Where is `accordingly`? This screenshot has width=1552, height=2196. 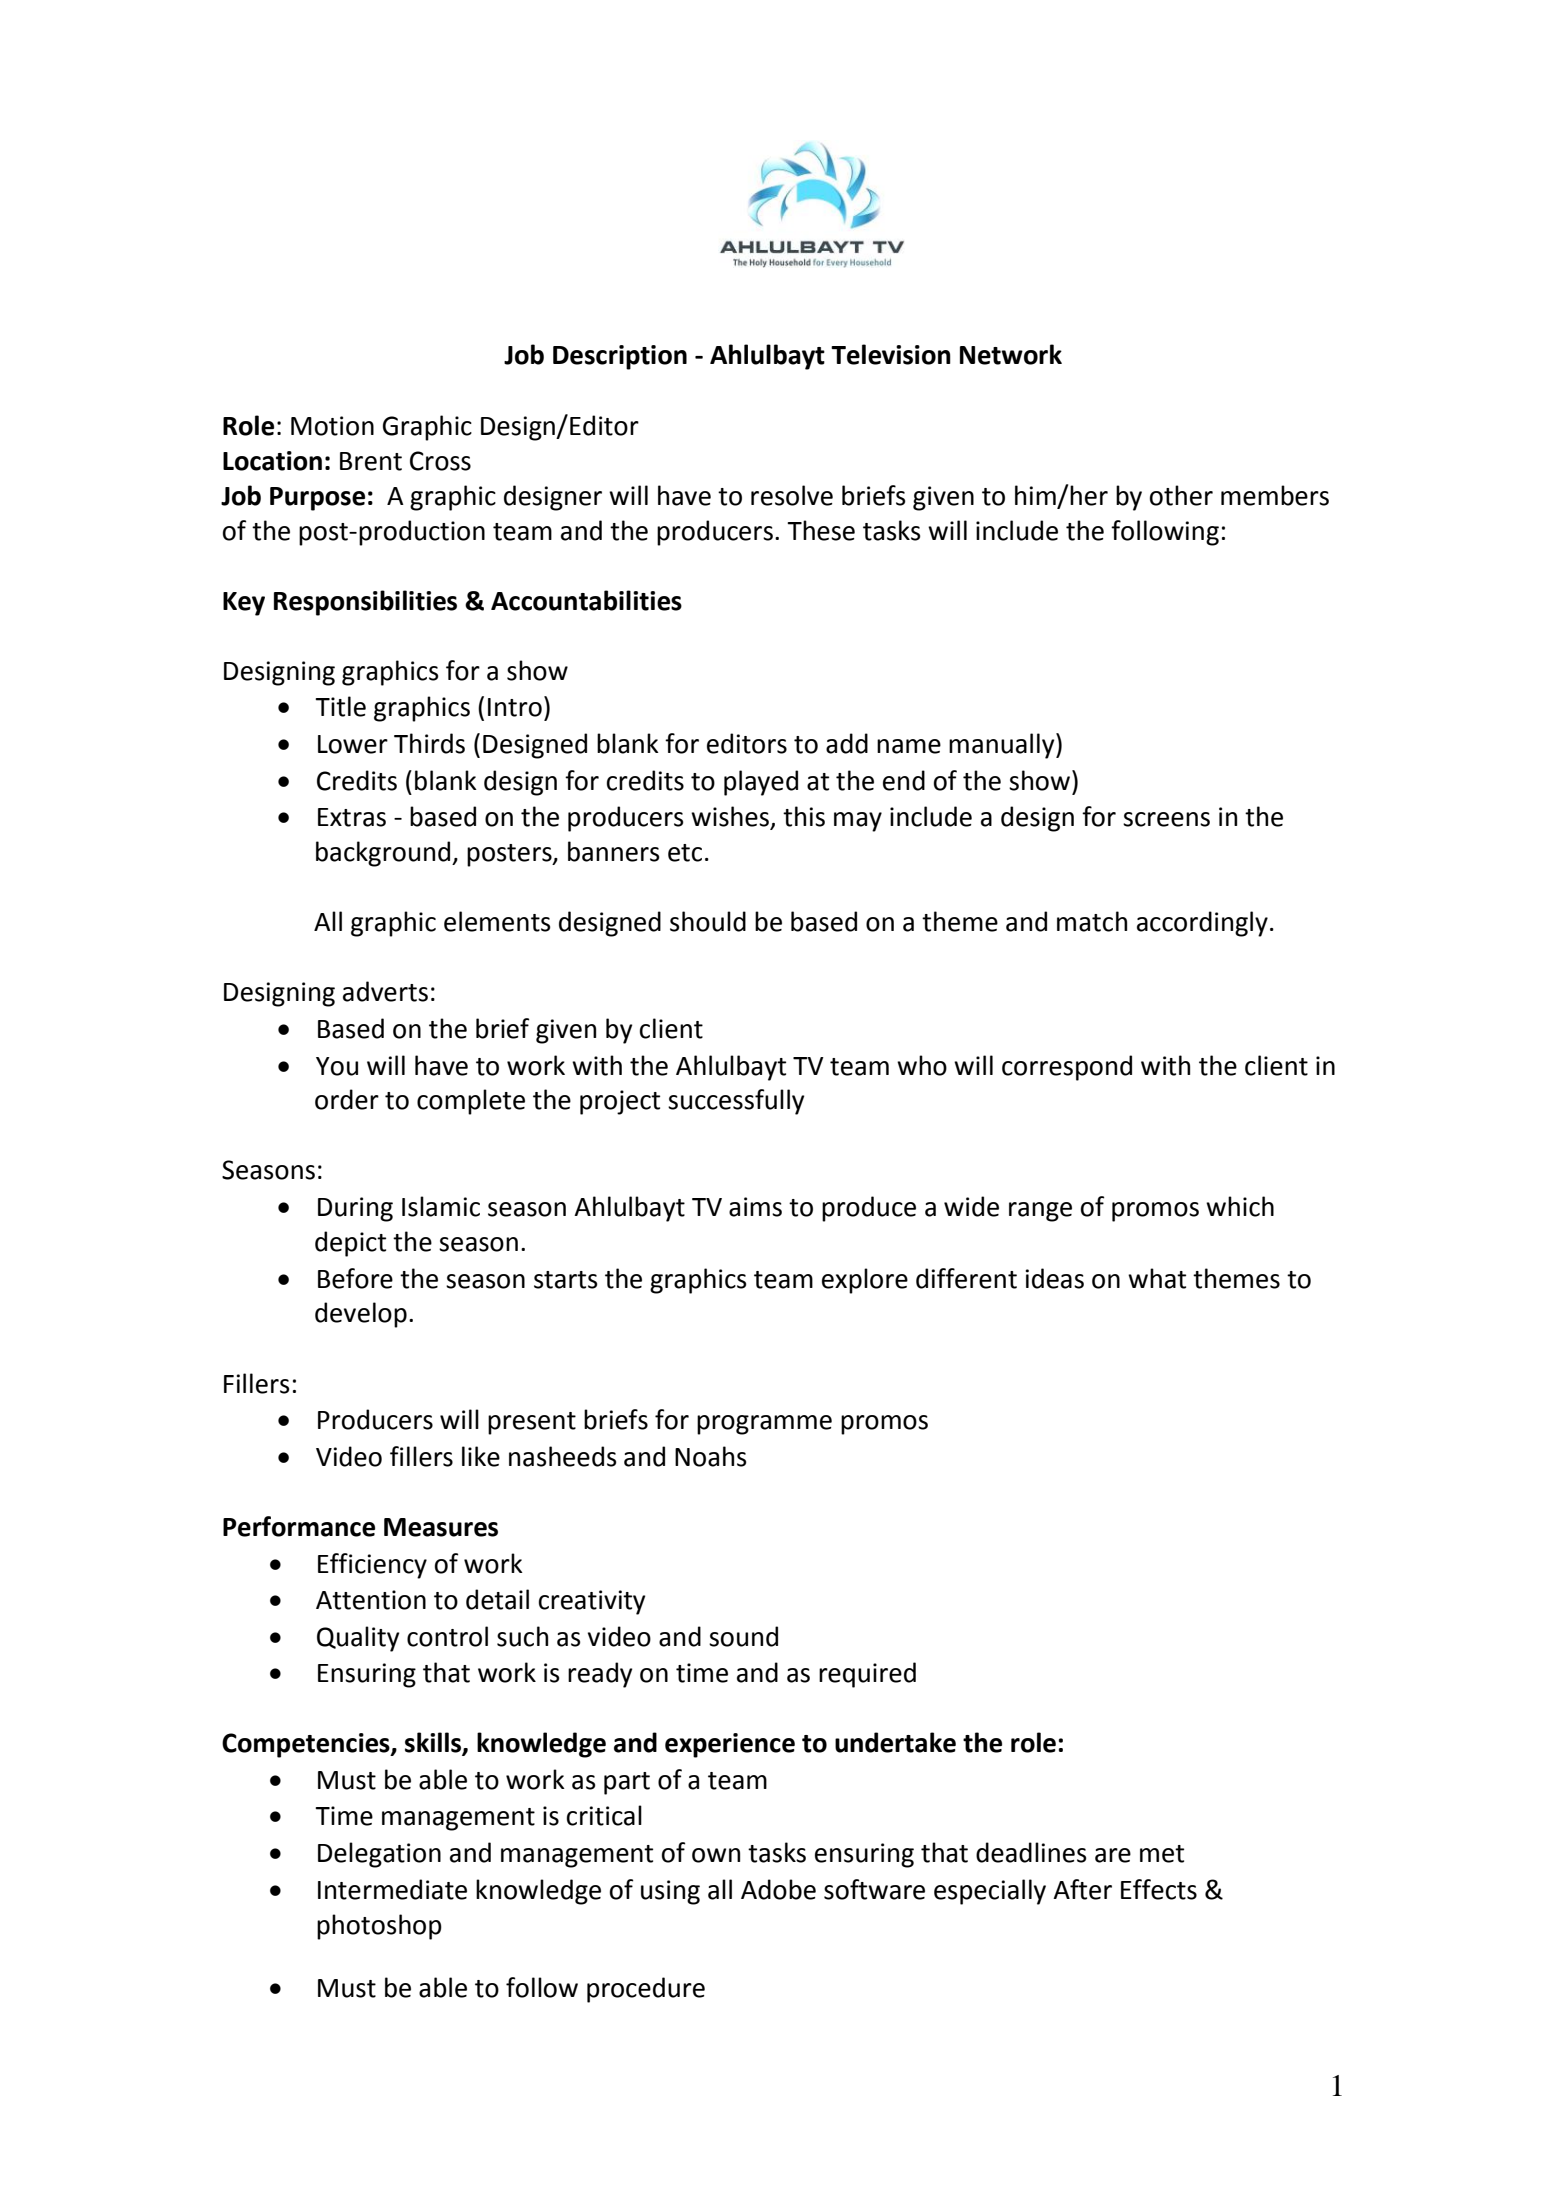
accordingly is located at coordinates (1202, 924).
